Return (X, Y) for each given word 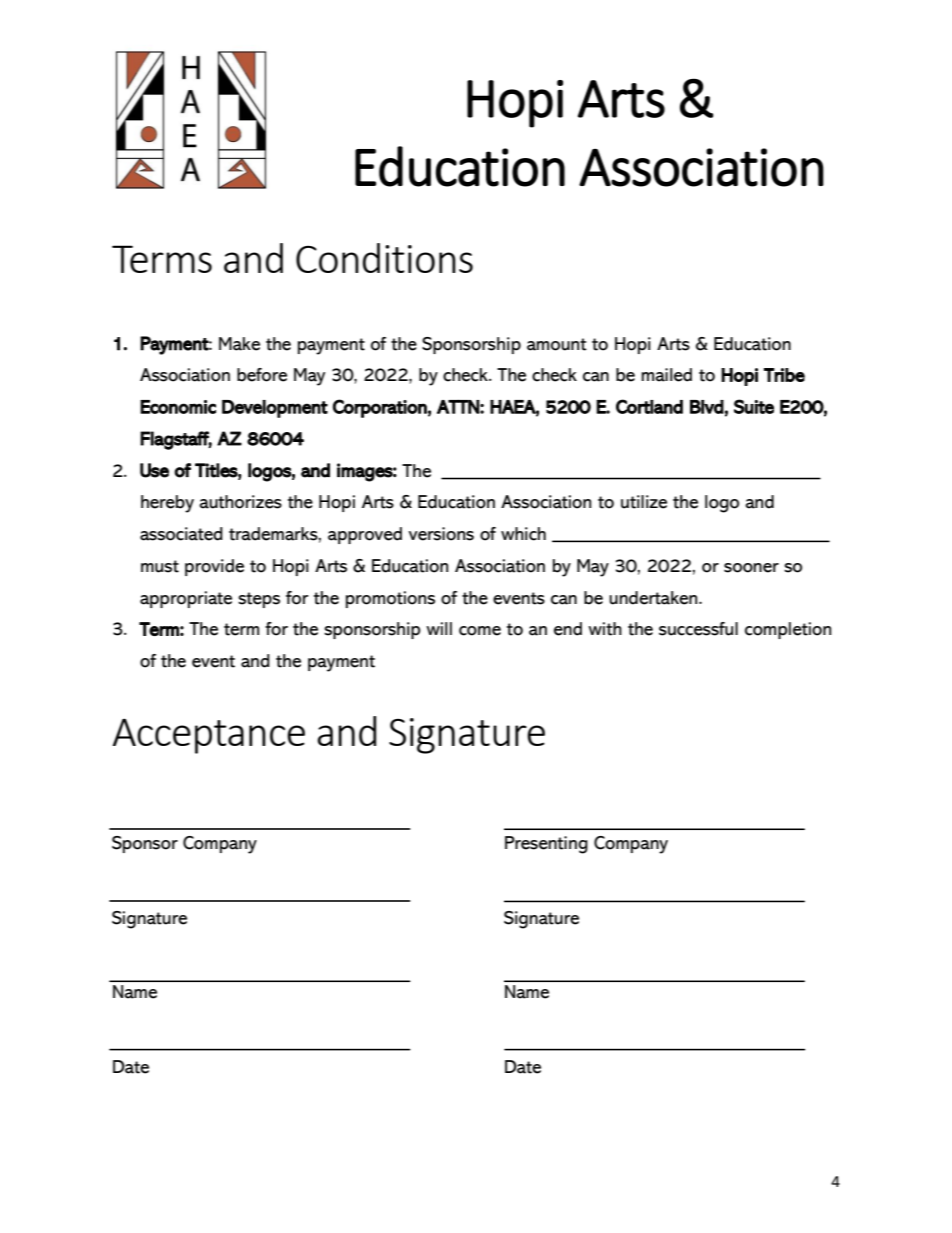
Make (239, 344)
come (480, 631)
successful (698, 629)
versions (441, 534)
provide (214, 567)
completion (788, 630)
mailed (666, 375)
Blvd (707, 407)
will (439, 628)
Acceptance (209, 736)
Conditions (384, 258)
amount (557, 344)
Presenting (546, 845)
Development (275, 409)
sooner (751, 568)
